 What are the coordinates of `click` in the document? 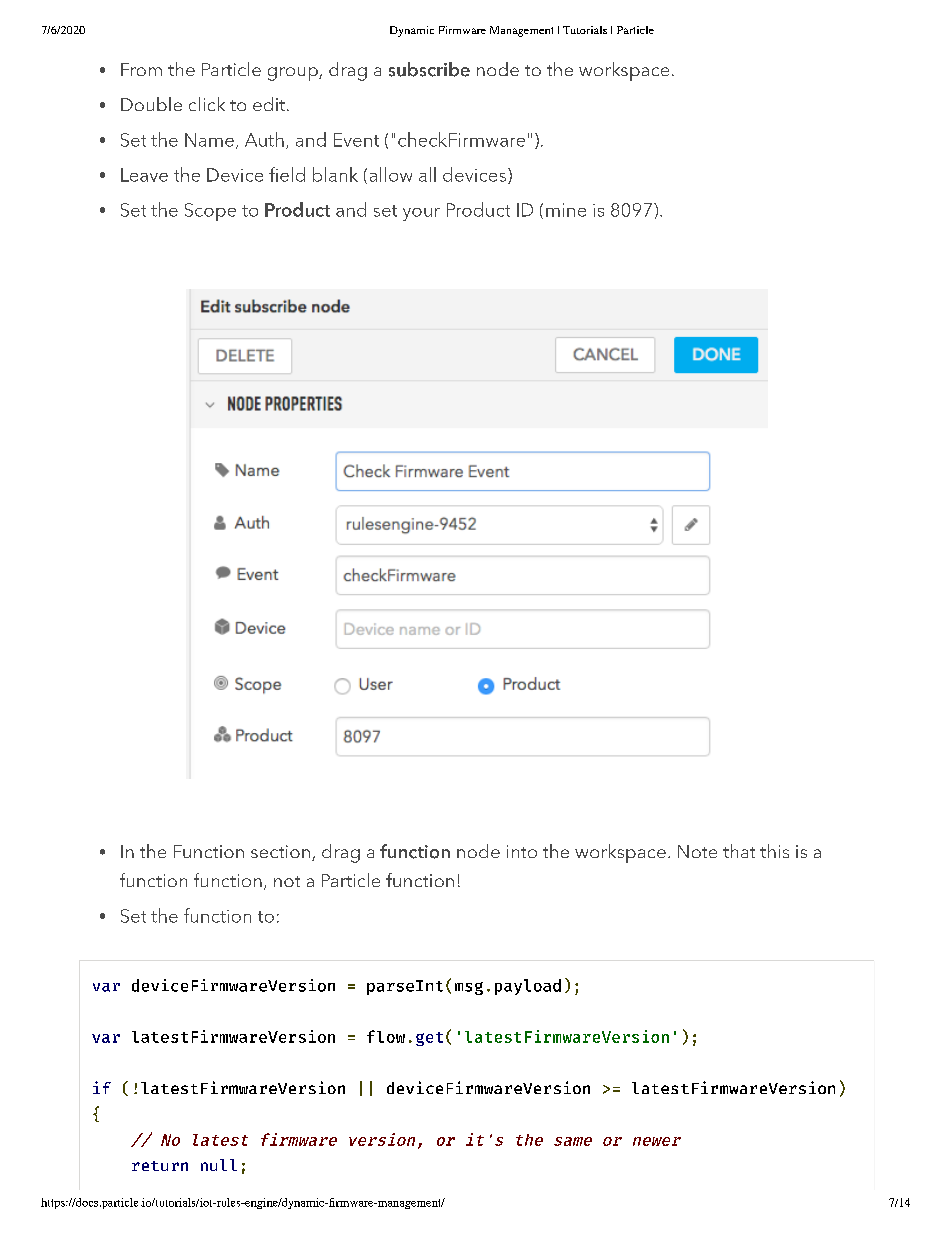 It's located at (207, 104).
